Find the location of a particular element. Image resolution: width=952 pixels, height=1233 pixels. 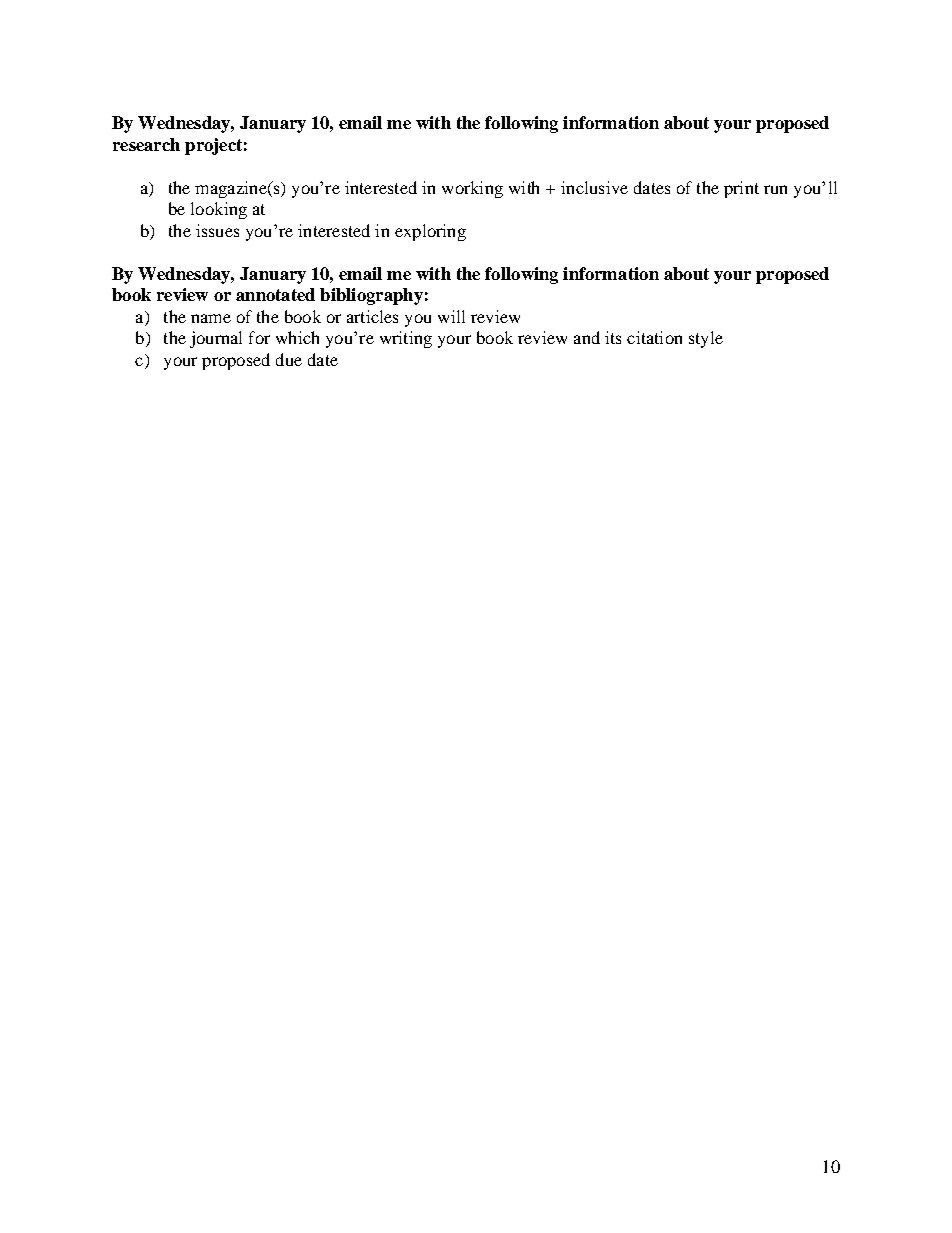

citation is located at coordinates (654, 337).
